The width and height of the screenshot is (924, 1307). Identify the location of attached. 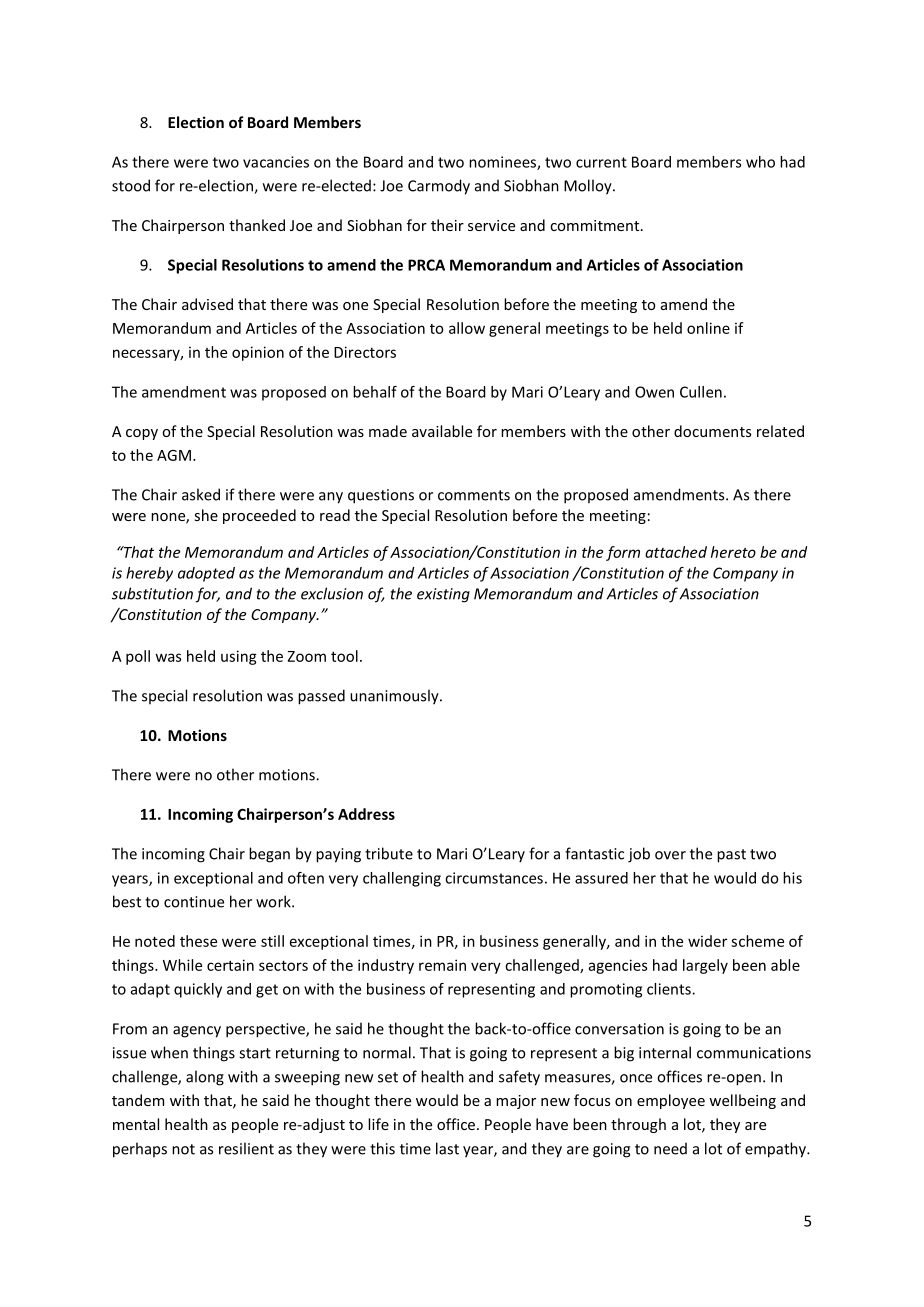
(676, 552).
